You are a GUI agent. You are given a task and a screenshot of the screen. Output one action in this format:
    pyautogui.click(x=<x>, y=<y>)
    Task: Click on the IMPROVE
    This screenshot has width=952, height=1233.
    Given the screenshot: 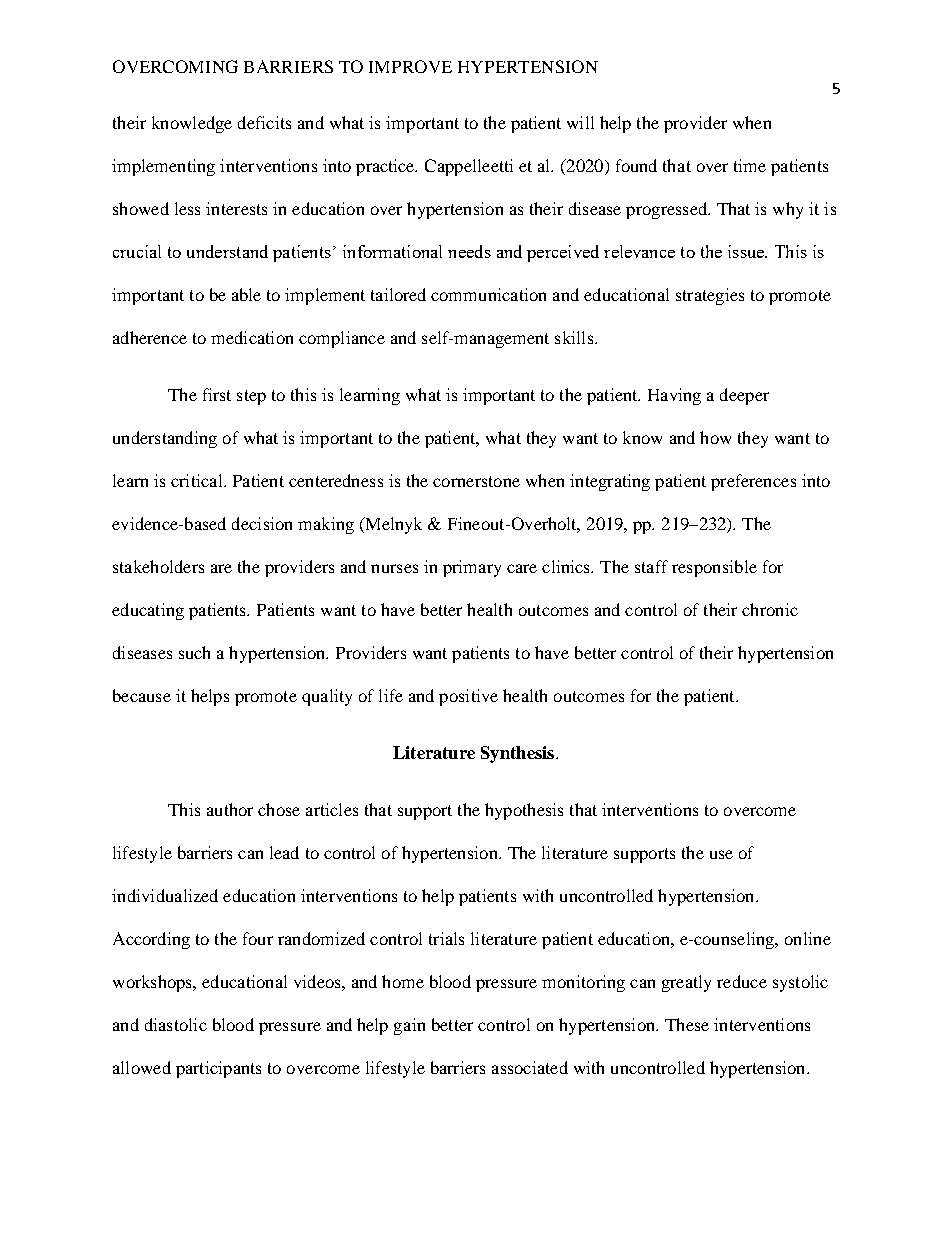 What is the action you would take?
    pyautogui.click(x=410, y=66)
